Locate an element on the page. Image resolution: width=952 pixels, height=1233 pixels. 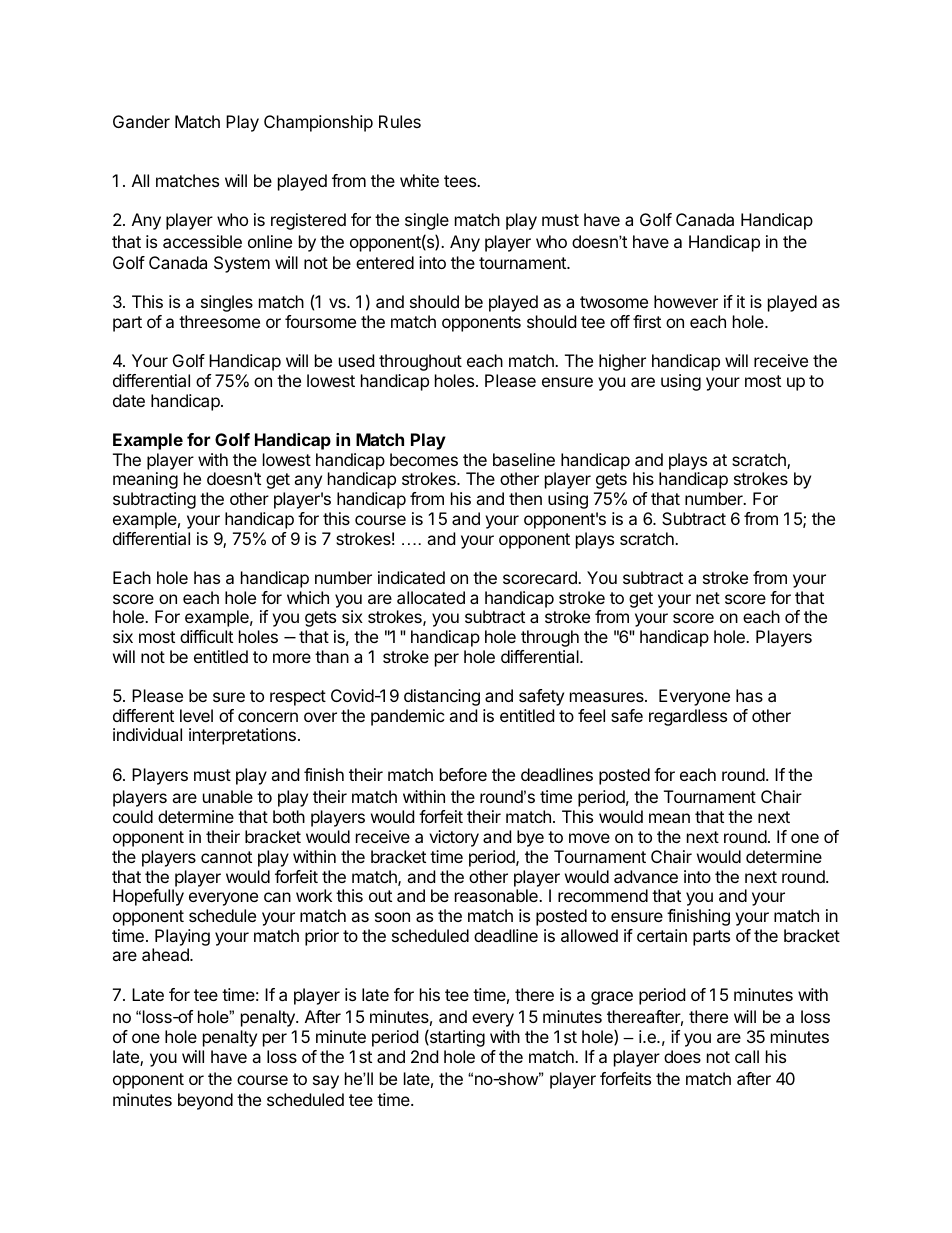
unable is located at coordinates (228, 796).
